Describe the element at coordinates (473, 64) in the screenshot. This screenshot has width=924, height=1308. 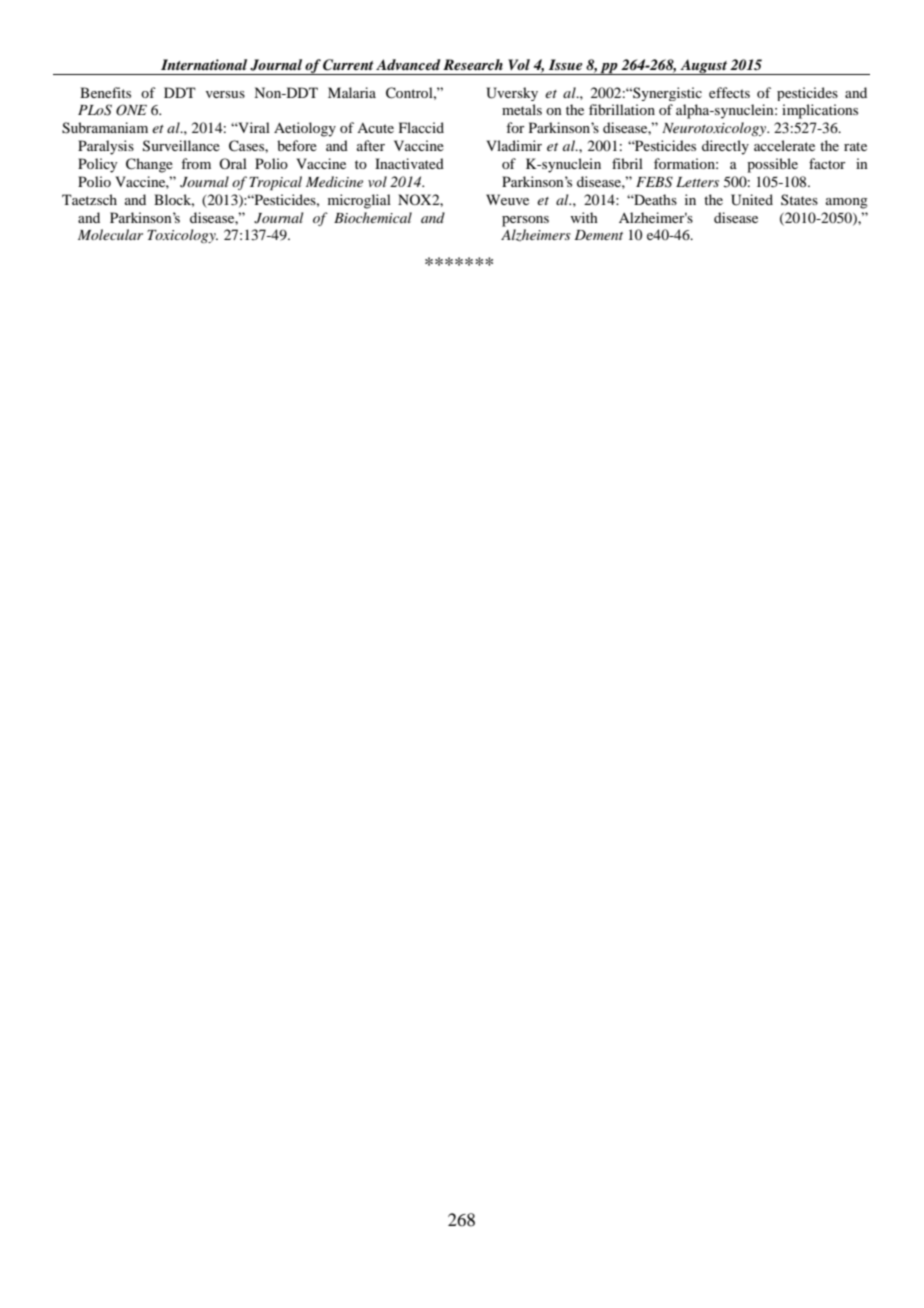
I see `Research` at that location.
